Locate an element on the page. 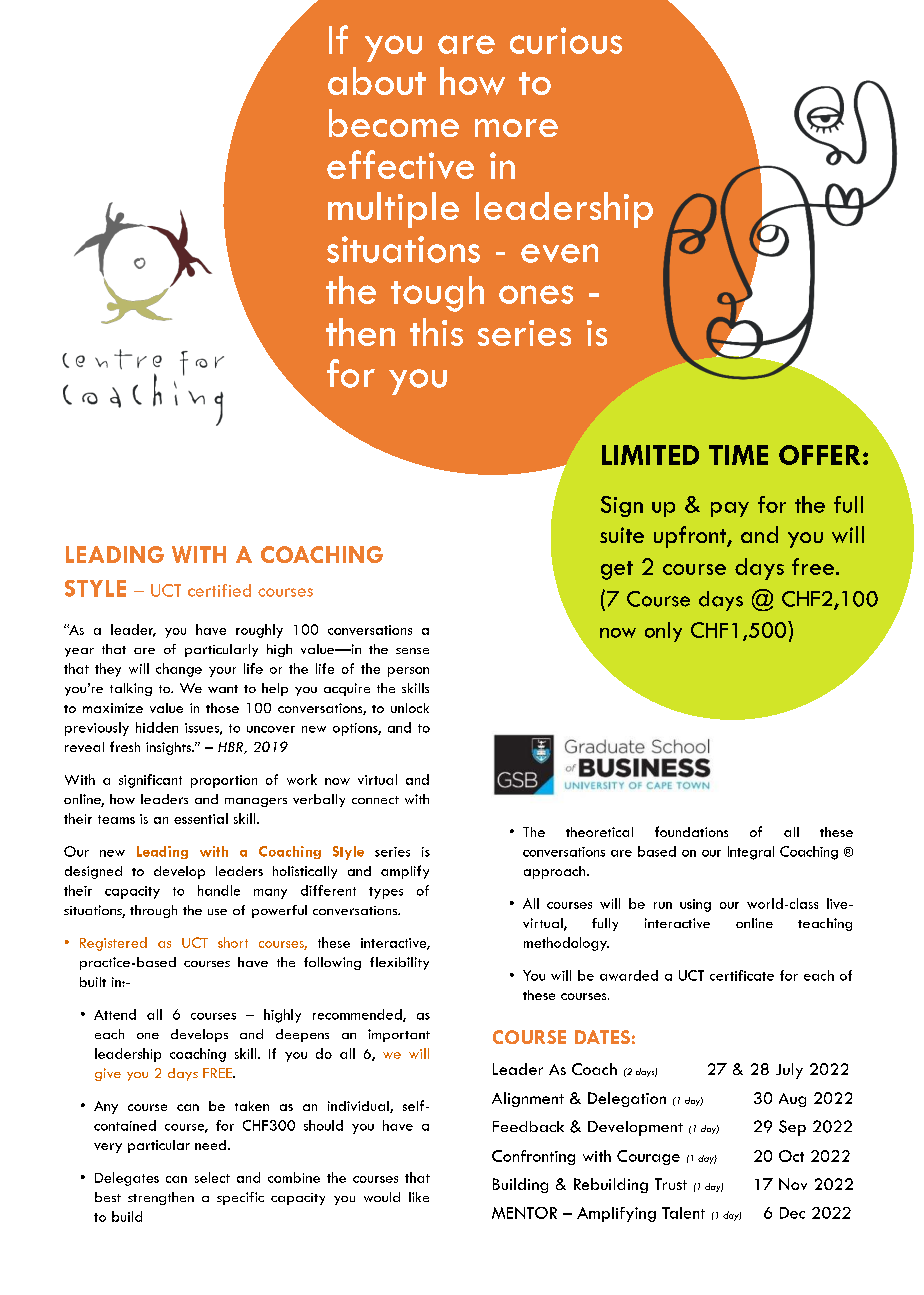 The width and height of the page is (924, 1295). about is located at coordinates (377, 81).
